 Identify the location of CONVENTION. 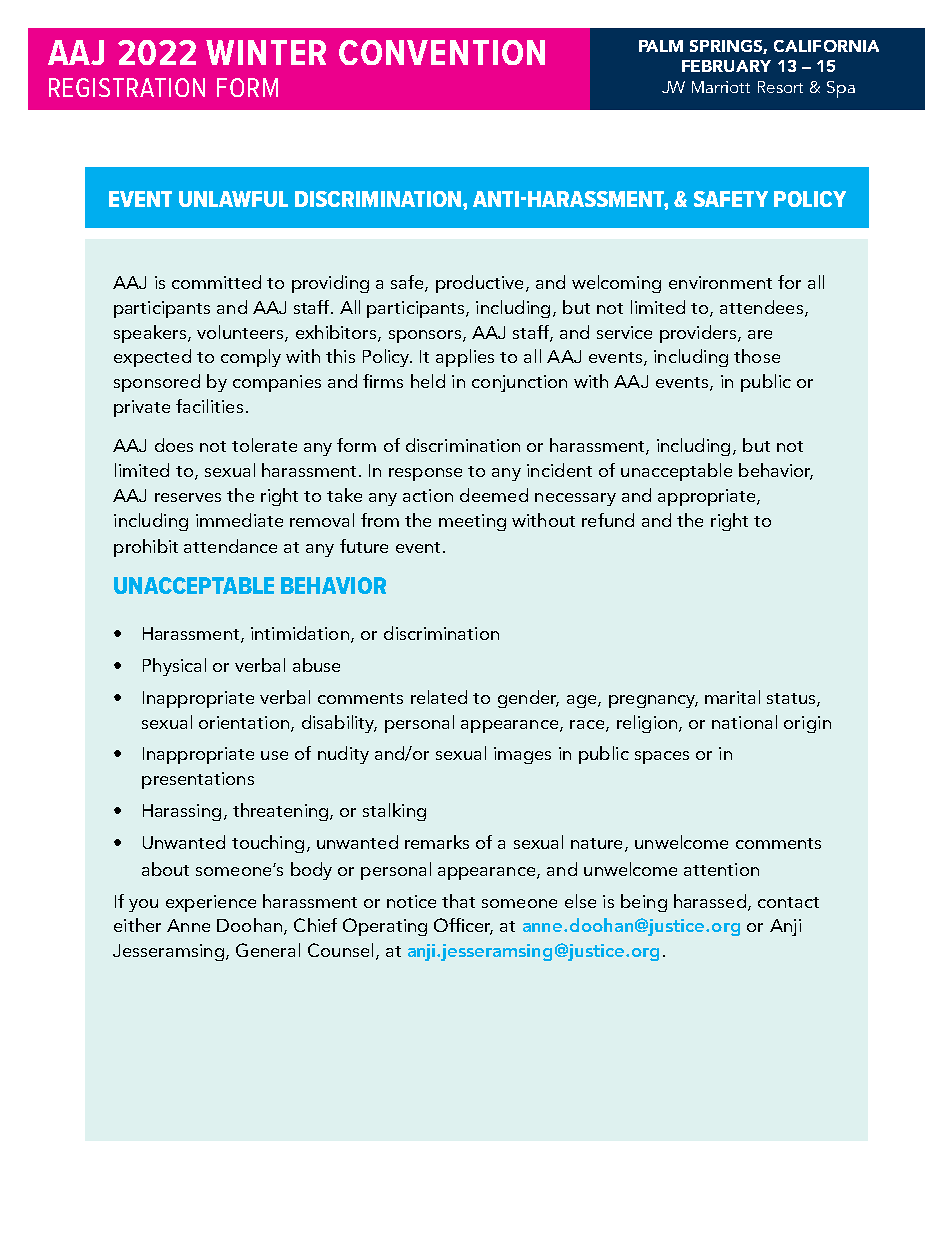
(442, 52).
